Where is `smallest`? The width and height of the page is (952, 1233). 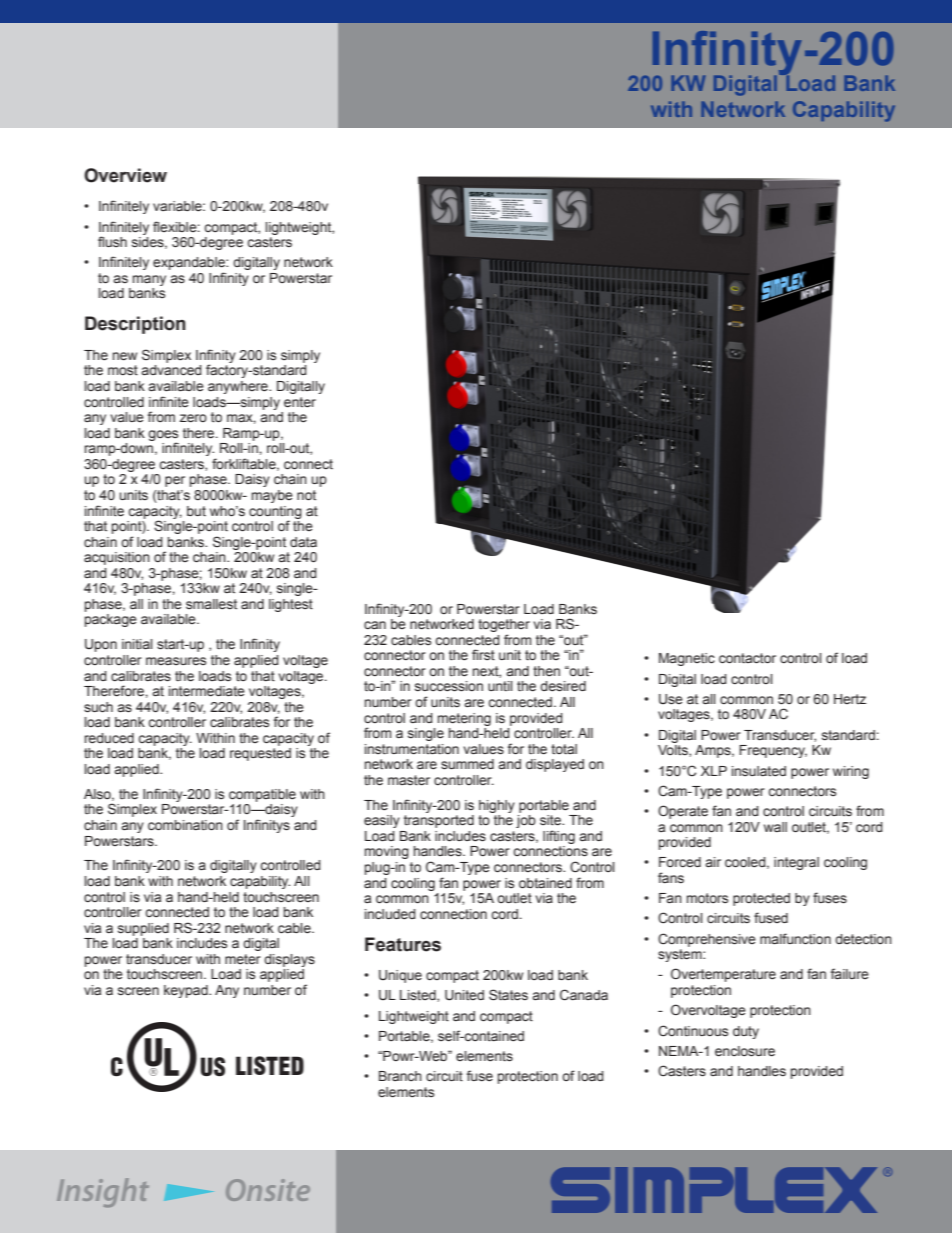
smallest is located at coordinates (211, 604).
